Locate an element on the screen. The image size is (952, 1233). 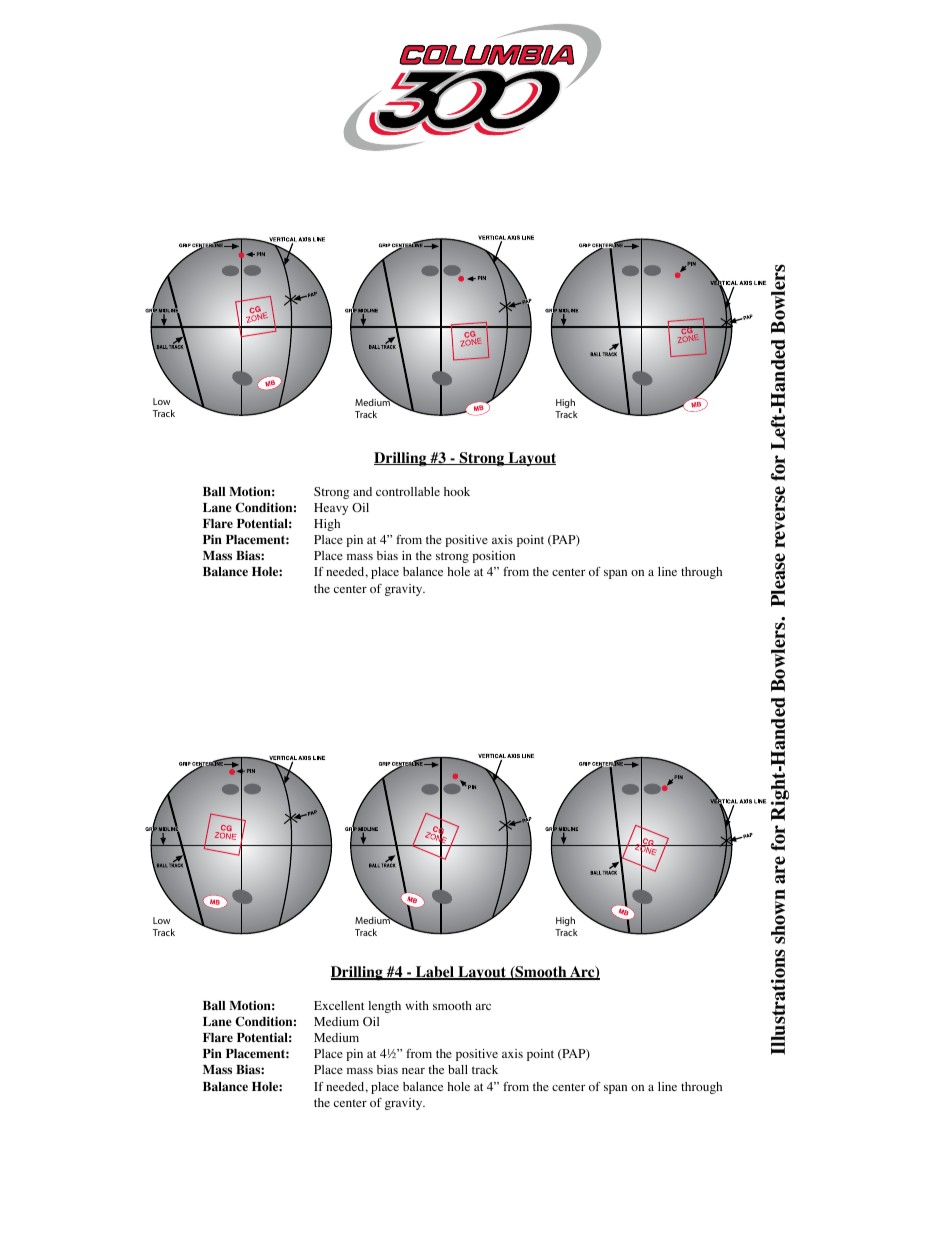
near is located at coordinates (413, 1071).
